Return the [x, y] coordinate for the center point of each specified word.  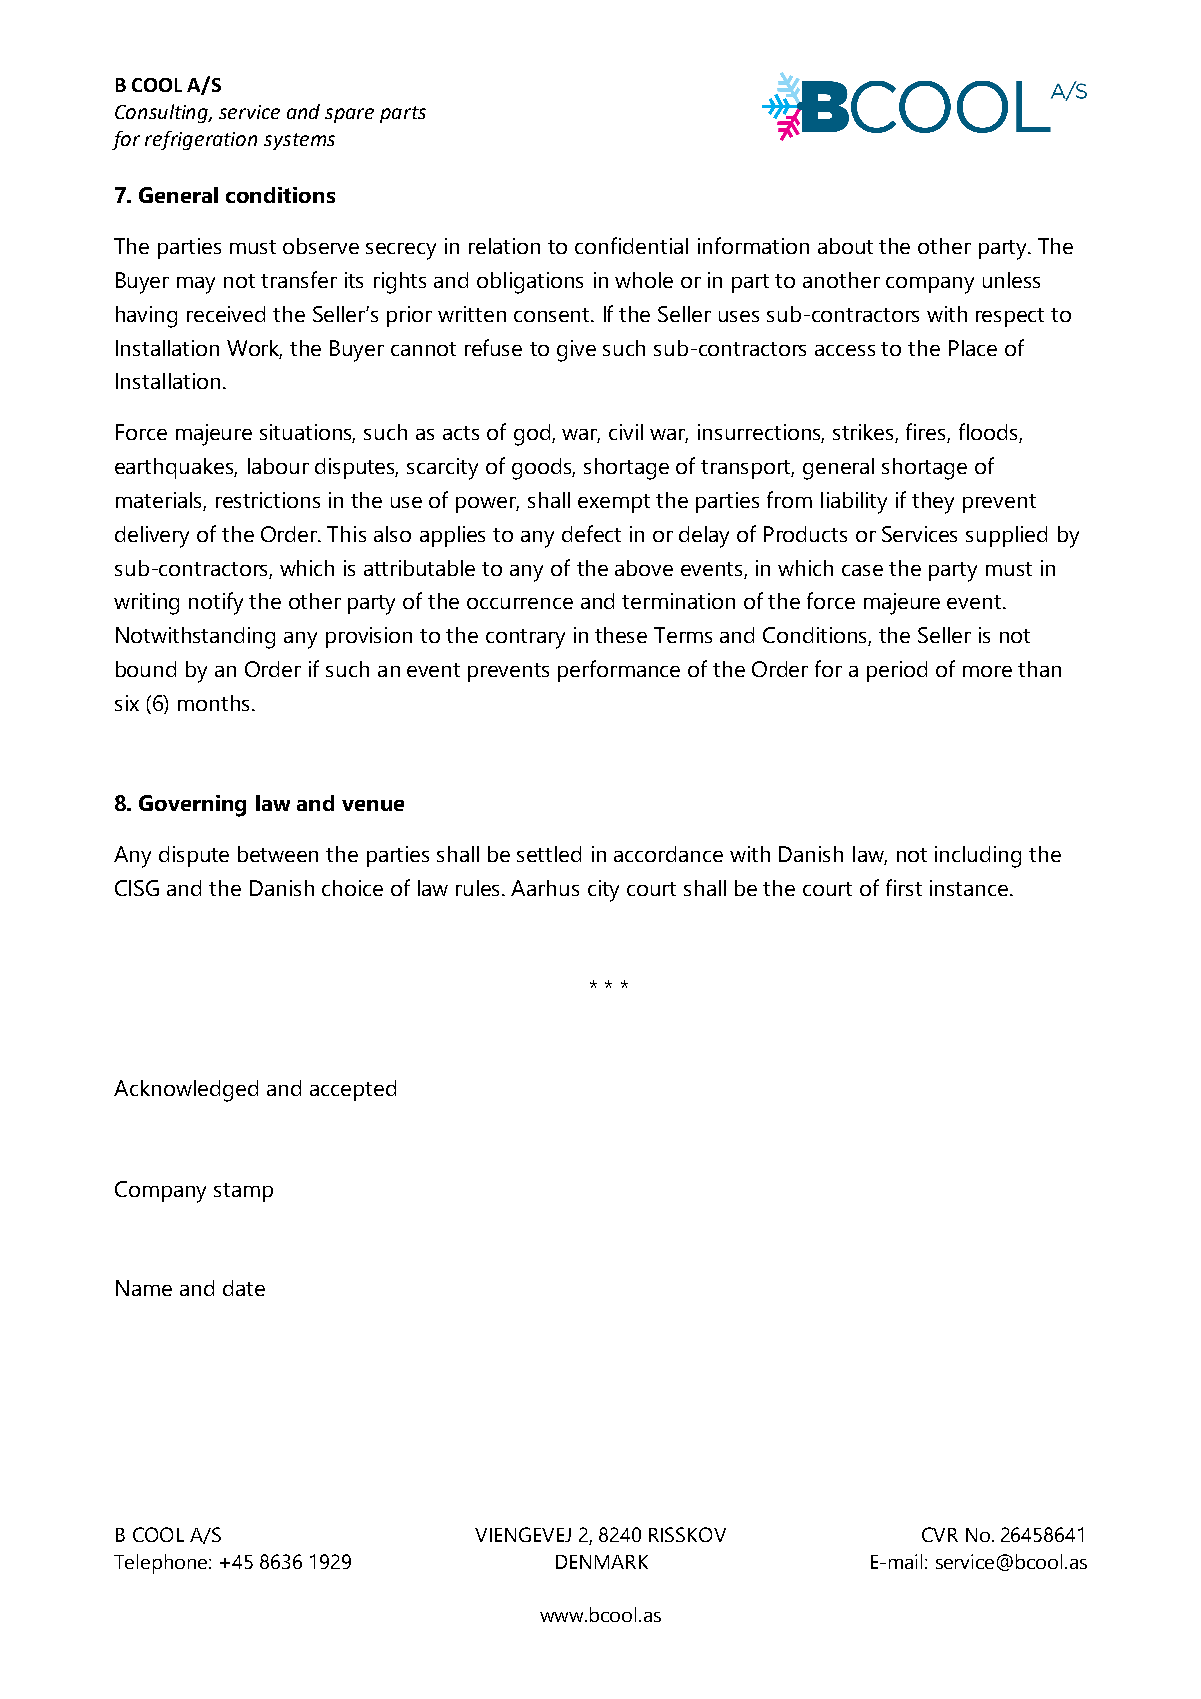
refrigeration [201, 140]
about [845, 246]
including [978, 857]
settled [549, 854]
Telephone [162, 1564]
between [278, 854]
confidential [631, 245]
